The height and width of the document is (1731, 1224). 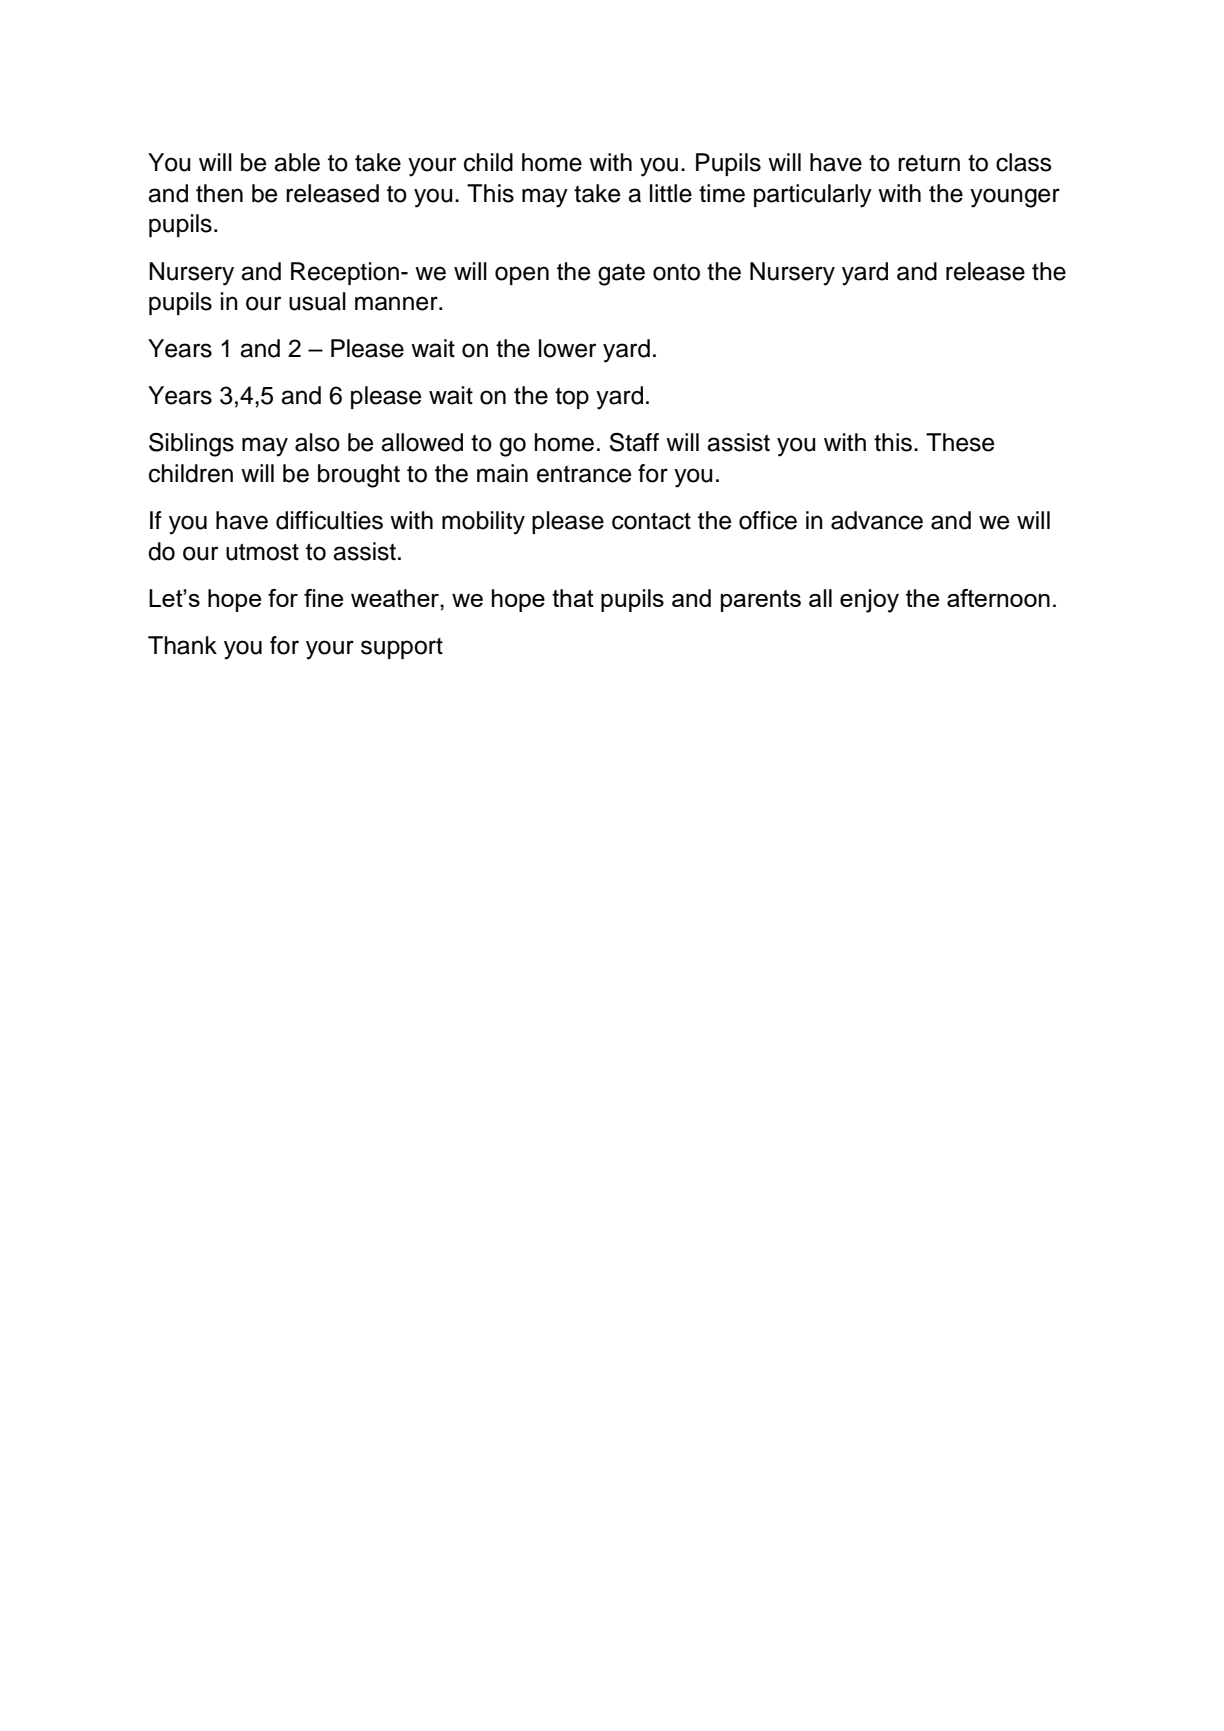 What do you see at coordinates (329, 520) in the document?
I see `difficulties` at bounding box center [329, 520].
